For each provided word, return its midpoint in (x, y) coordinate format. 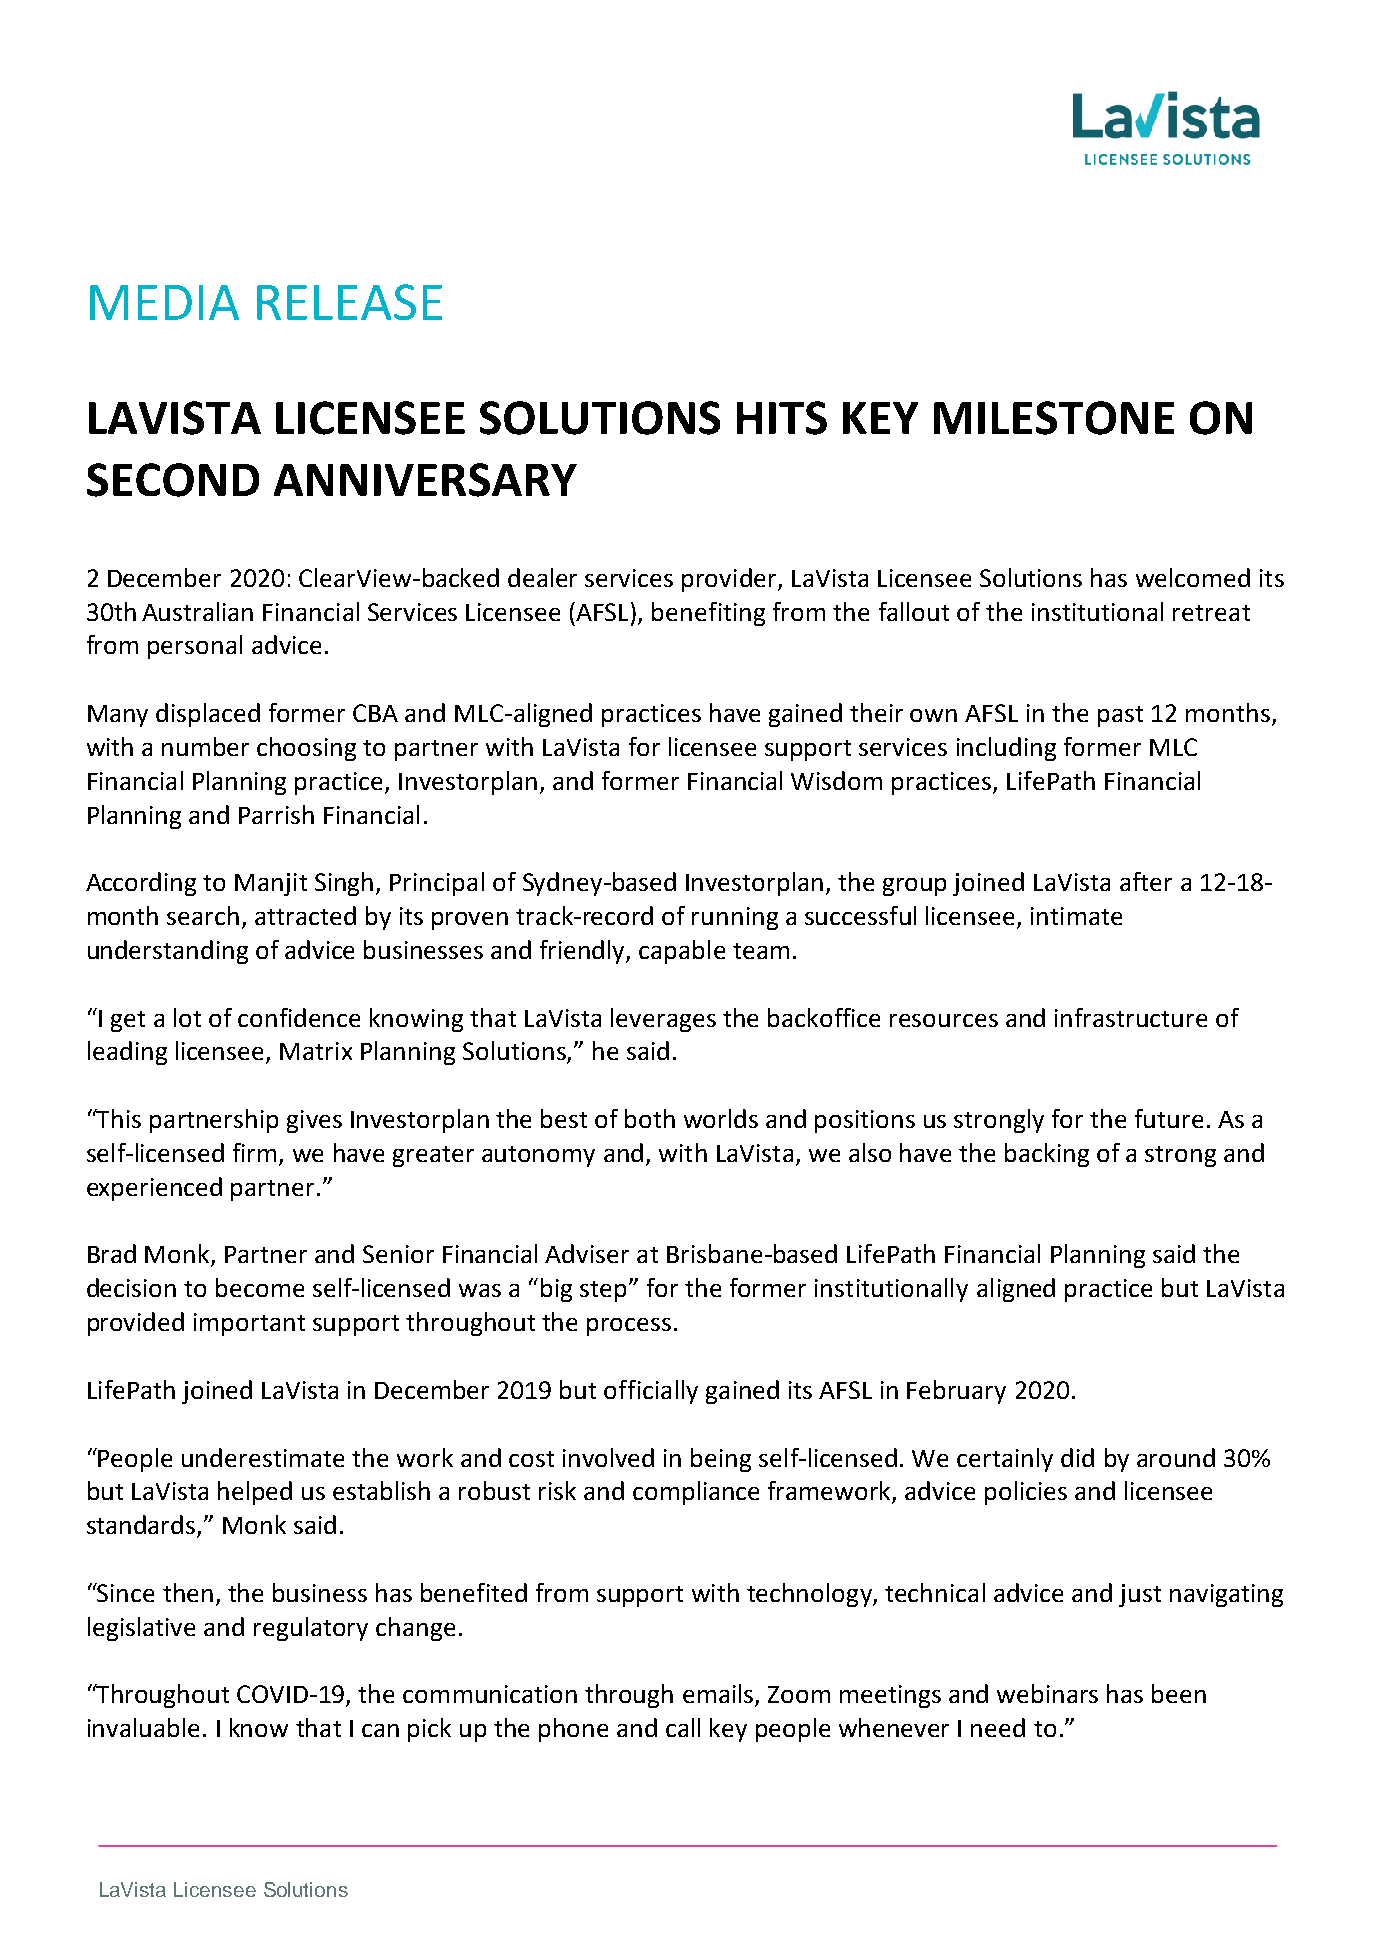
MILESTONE (1054, 418)
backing (1047, 1155)
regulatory (311, 1629)
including (1006, 749)
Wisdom (836, 780)
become (260, 1287)
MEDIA (164, 302)
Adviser (587, 1253)
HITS (782, 418)
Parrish (276, 814)
